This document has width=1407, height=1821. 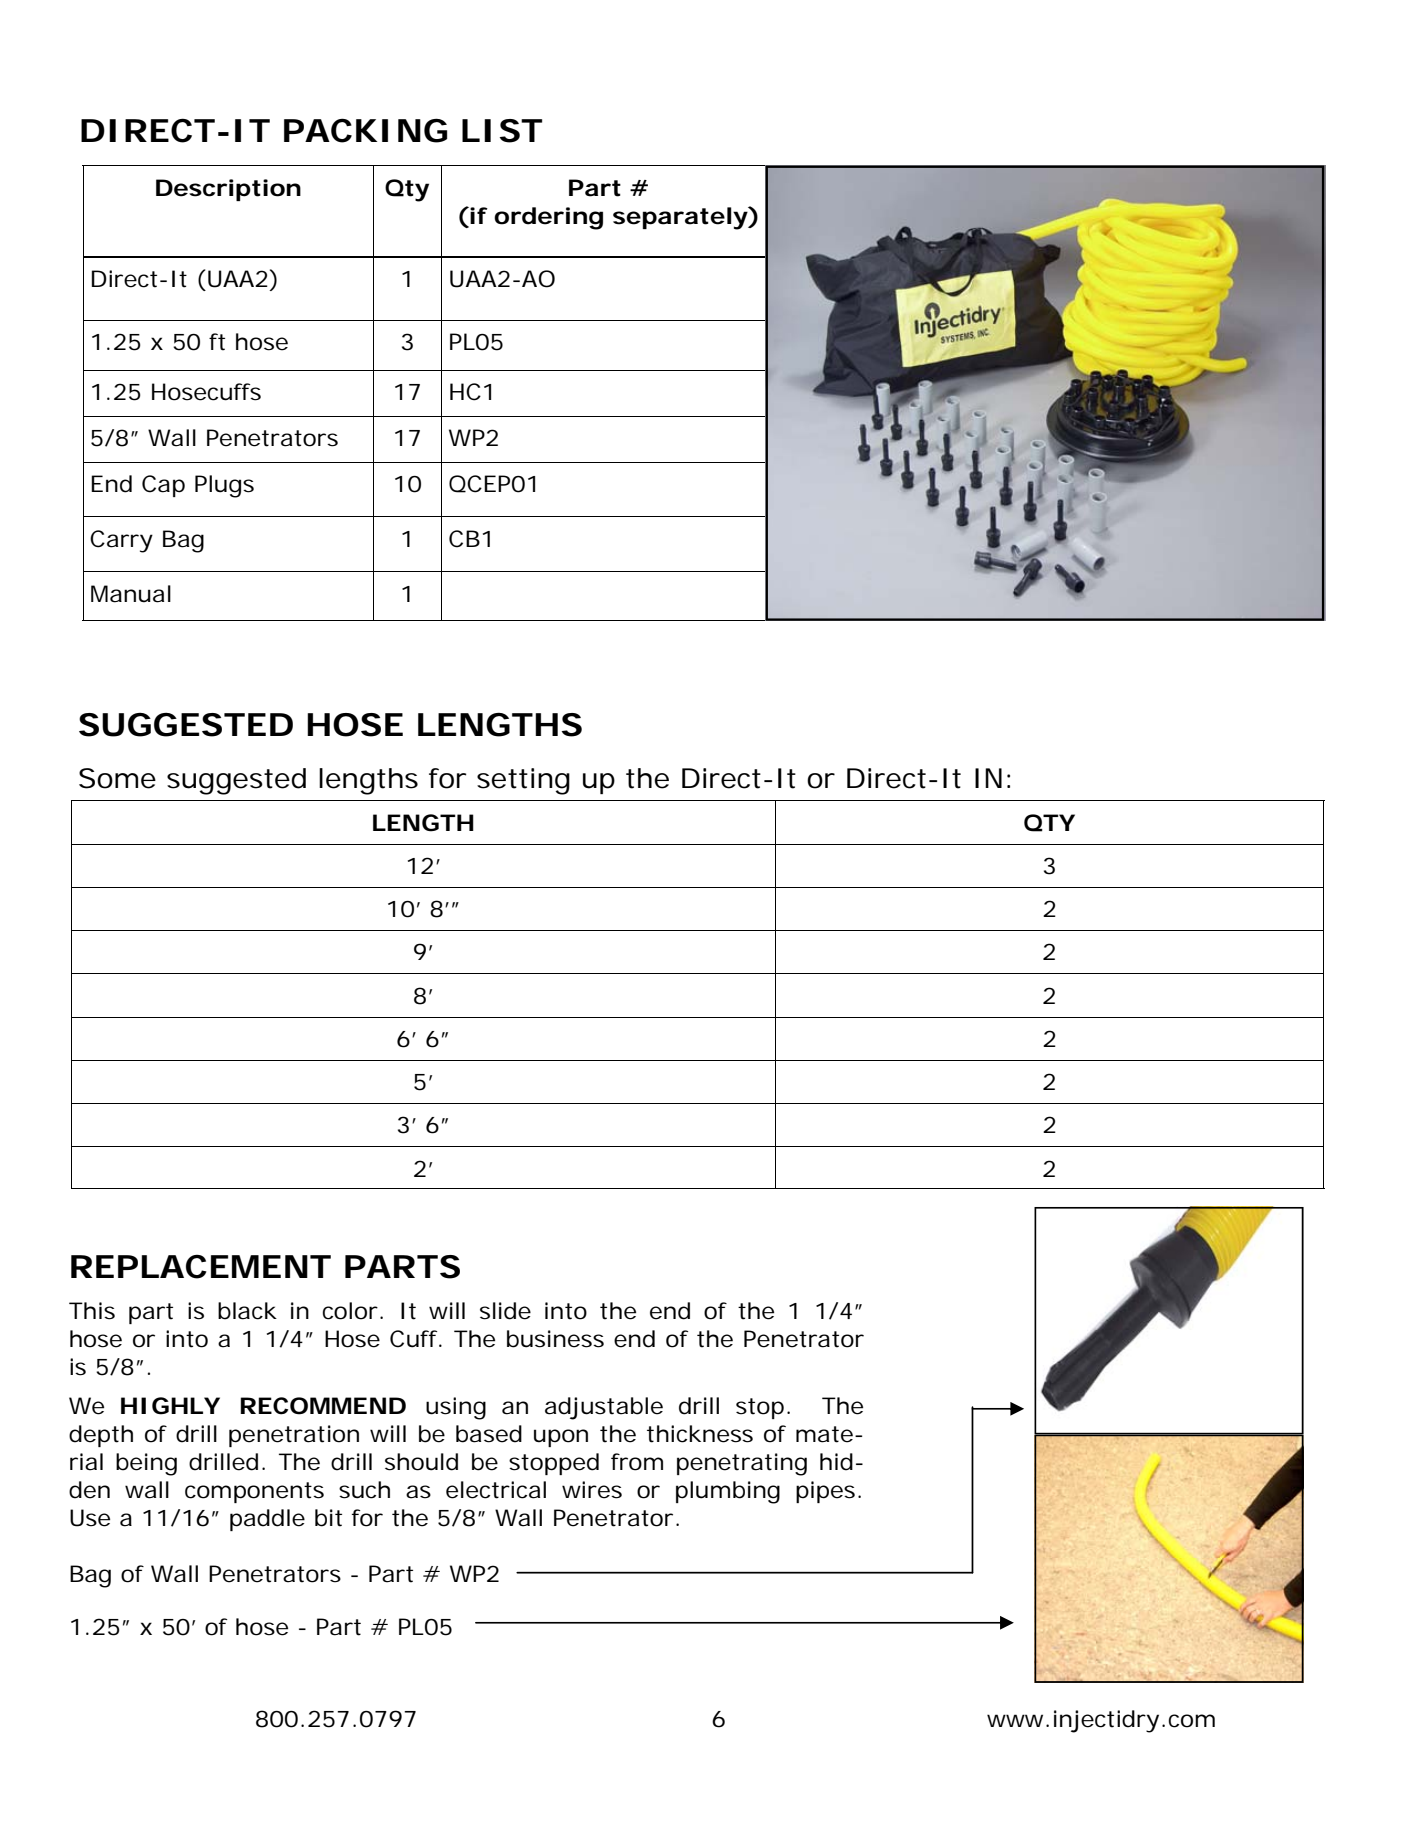 What do you see at coordinates (523, 781) in the document?
I see `setting` at bounding box center [523, 781].
